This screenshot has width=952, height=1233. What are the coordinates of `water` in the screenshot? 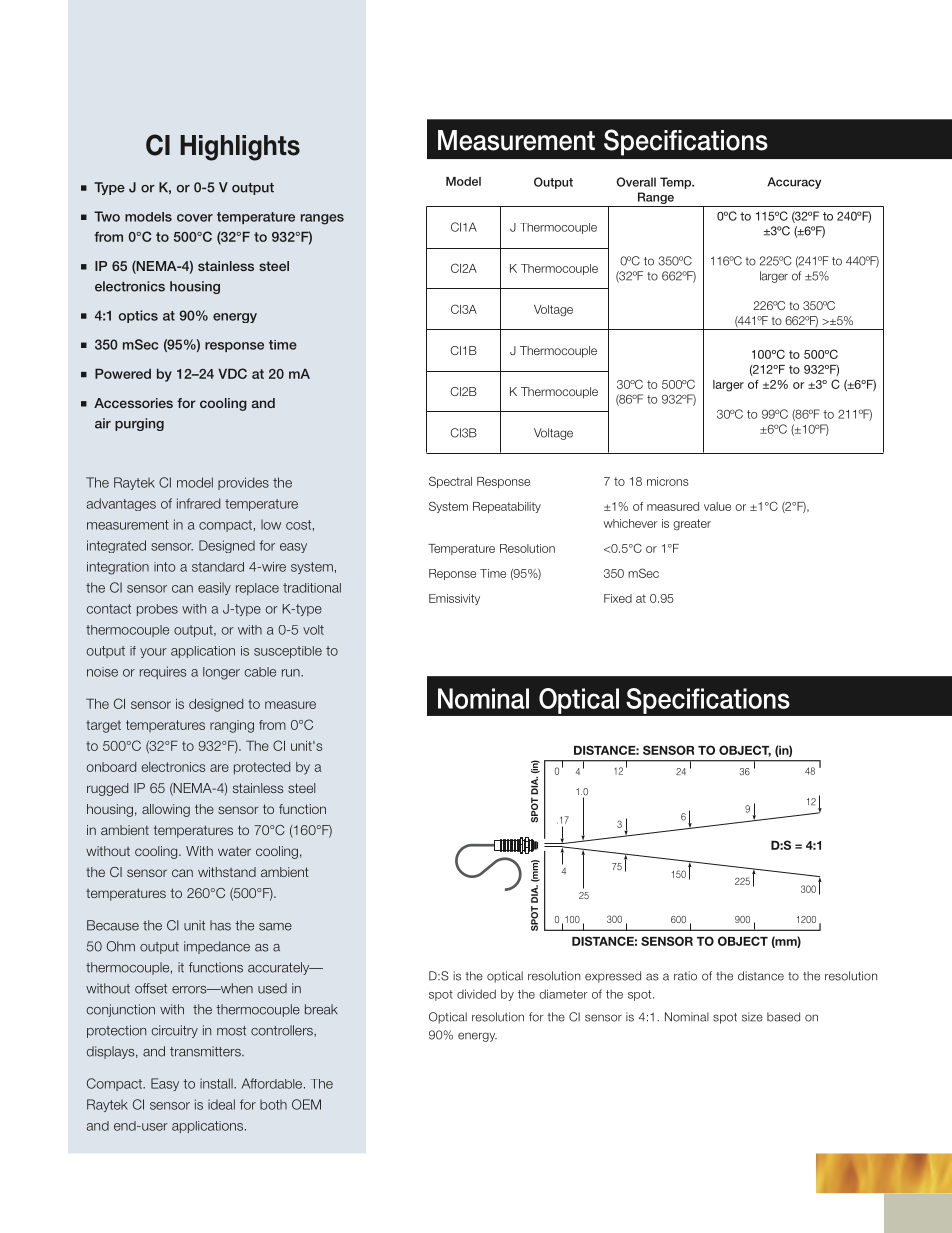 It's located at (234, 851).
